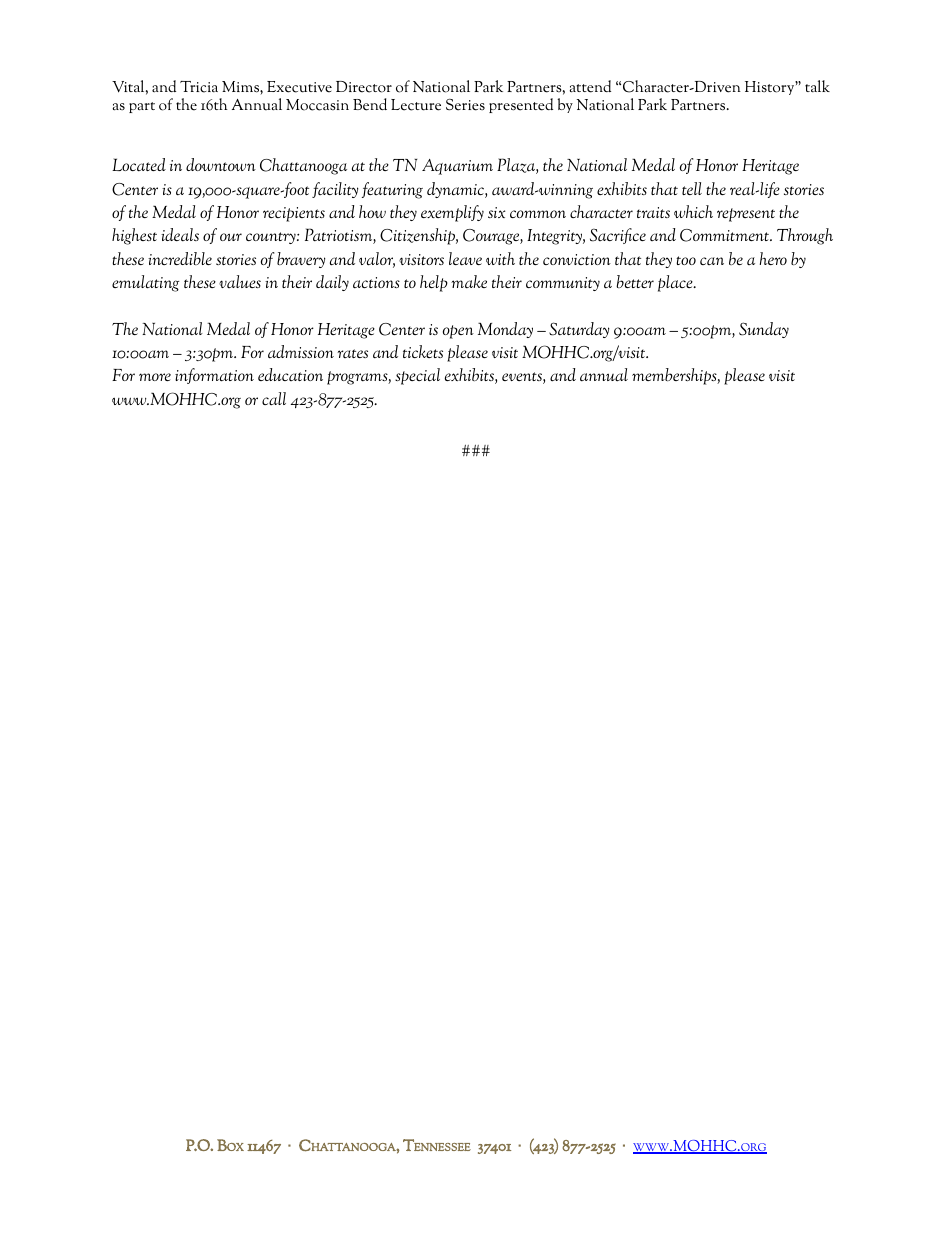 The height and width of the screenshot is (1233, 952). What do you see at coordinates (417, 376) in the screenshot?
I see `special` at bounding box center [417, 376].
